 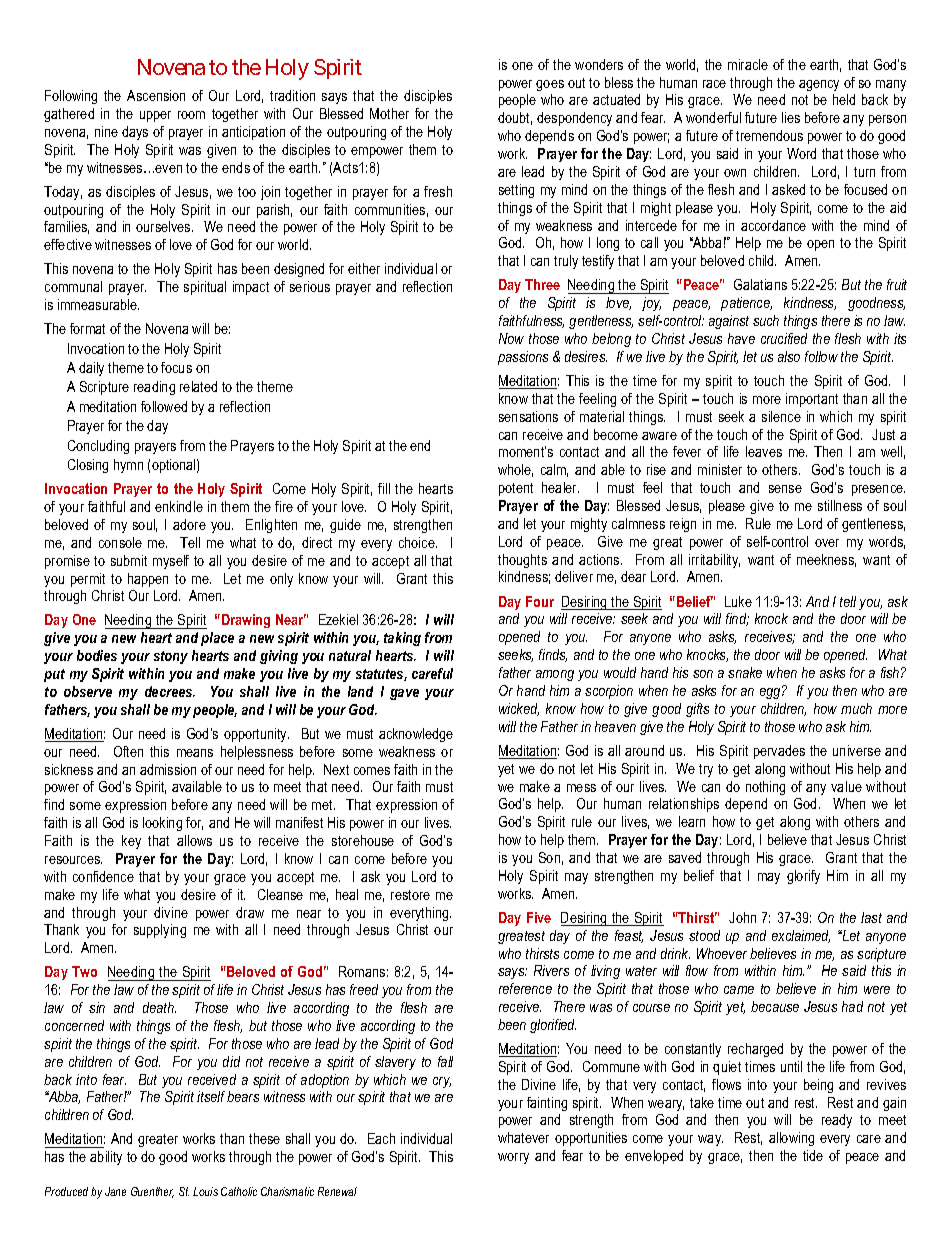 I want to click on looking, so click(x=162, y=824).
